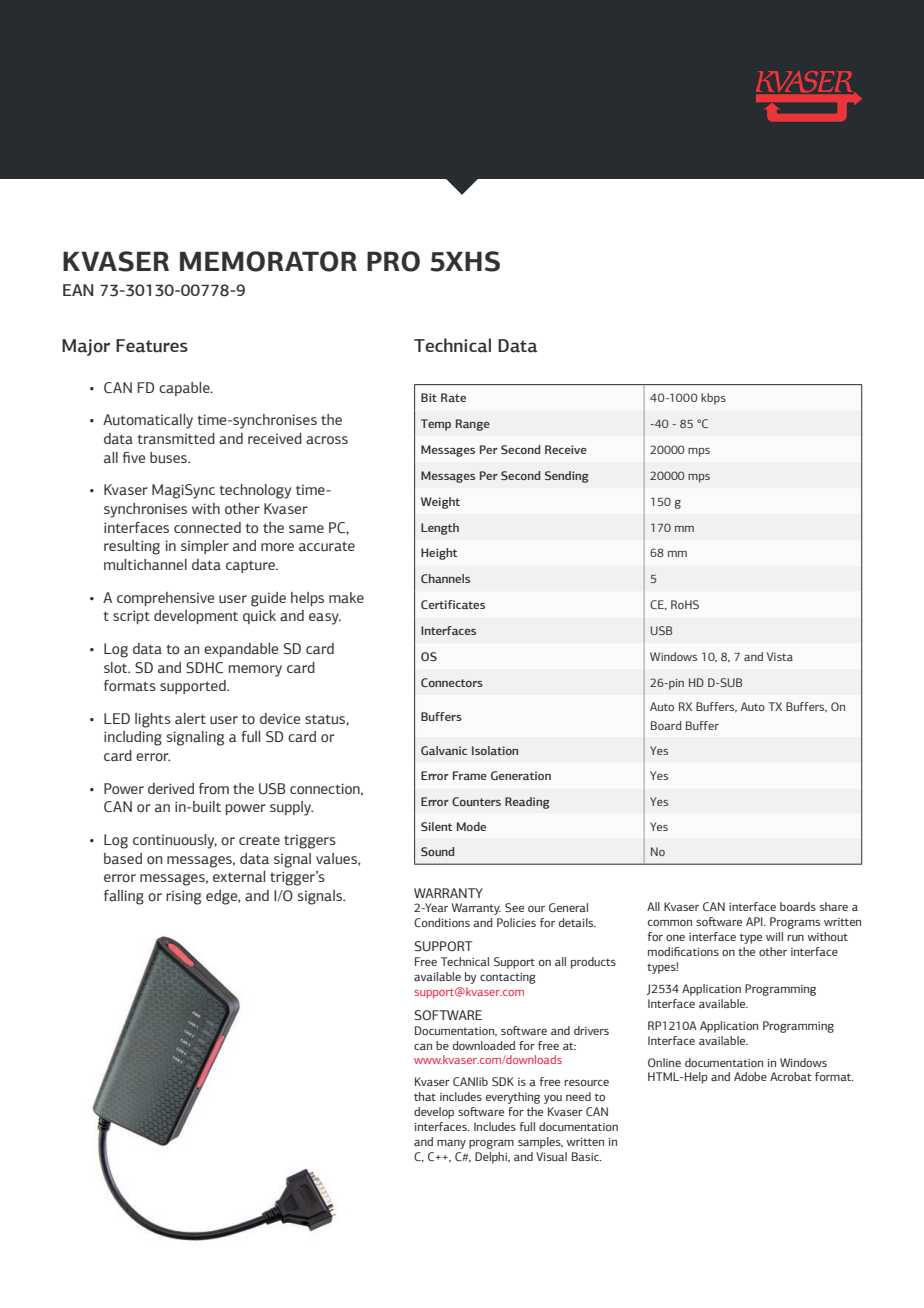 The height and width of the document is (1308, 924). What do you see at coordinates (437, 851) in the document?
I see `Sound` at bounding box center [437, 851].
